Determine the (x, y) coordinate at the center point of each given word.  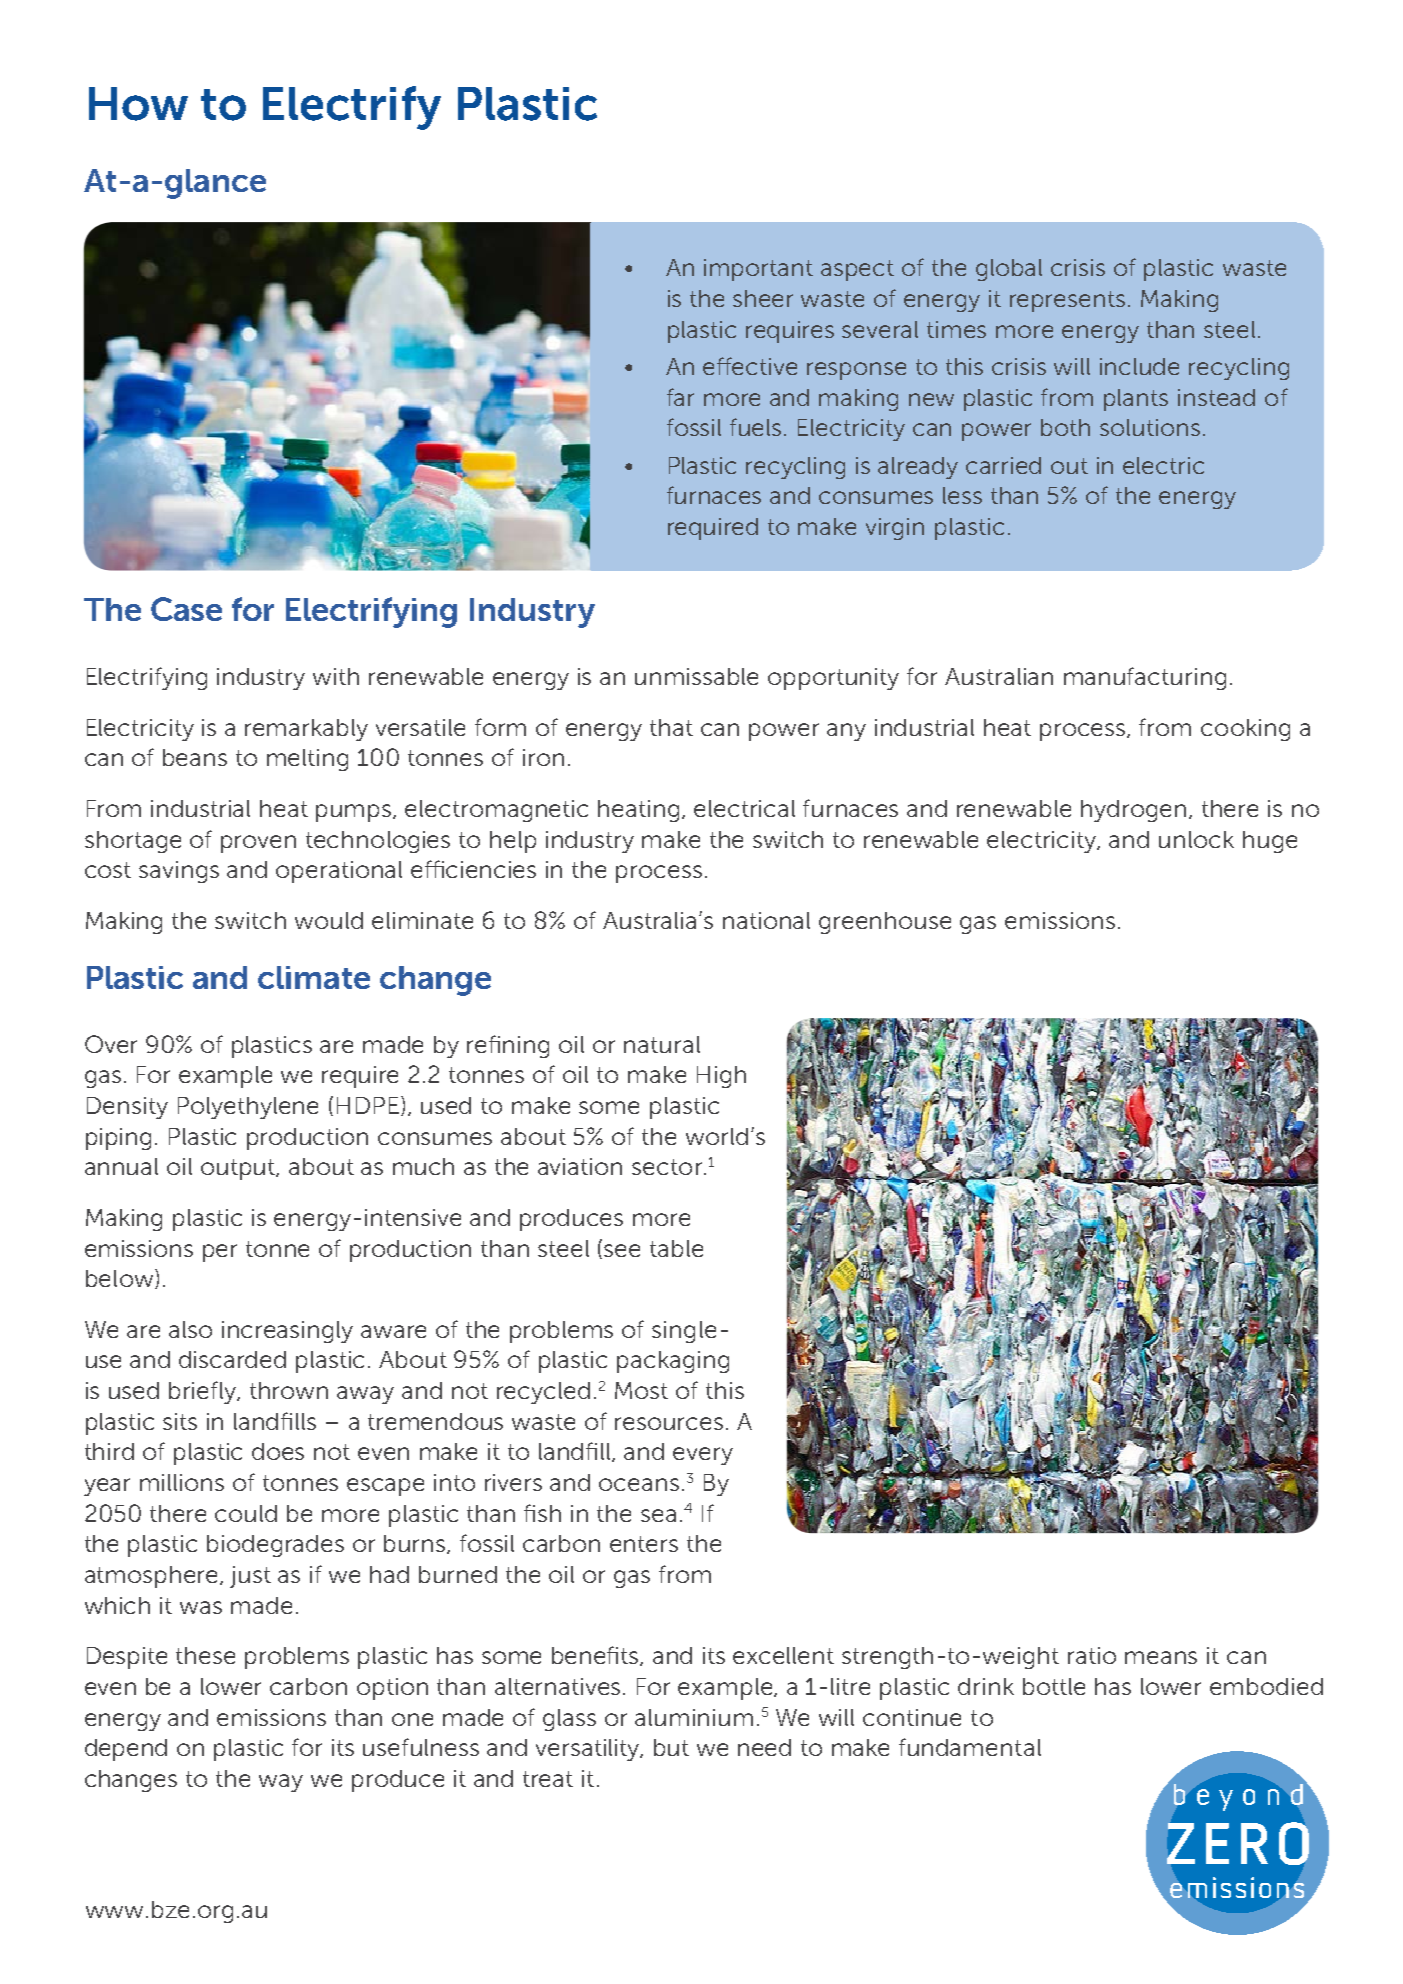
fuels (757, 427)
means (1161, 1657)
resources (669, 1423)
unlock (1196, 839)
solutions (1150, 427)
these (205, 1655)
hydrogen (1133, 811)
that (671, 727)
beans (195, 757)
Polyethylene (248, 1108)
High (721, 1077)
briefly (204, 1392)
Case (186, 609)
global (1009, 270)
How (138, 104)
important (758, 270)
